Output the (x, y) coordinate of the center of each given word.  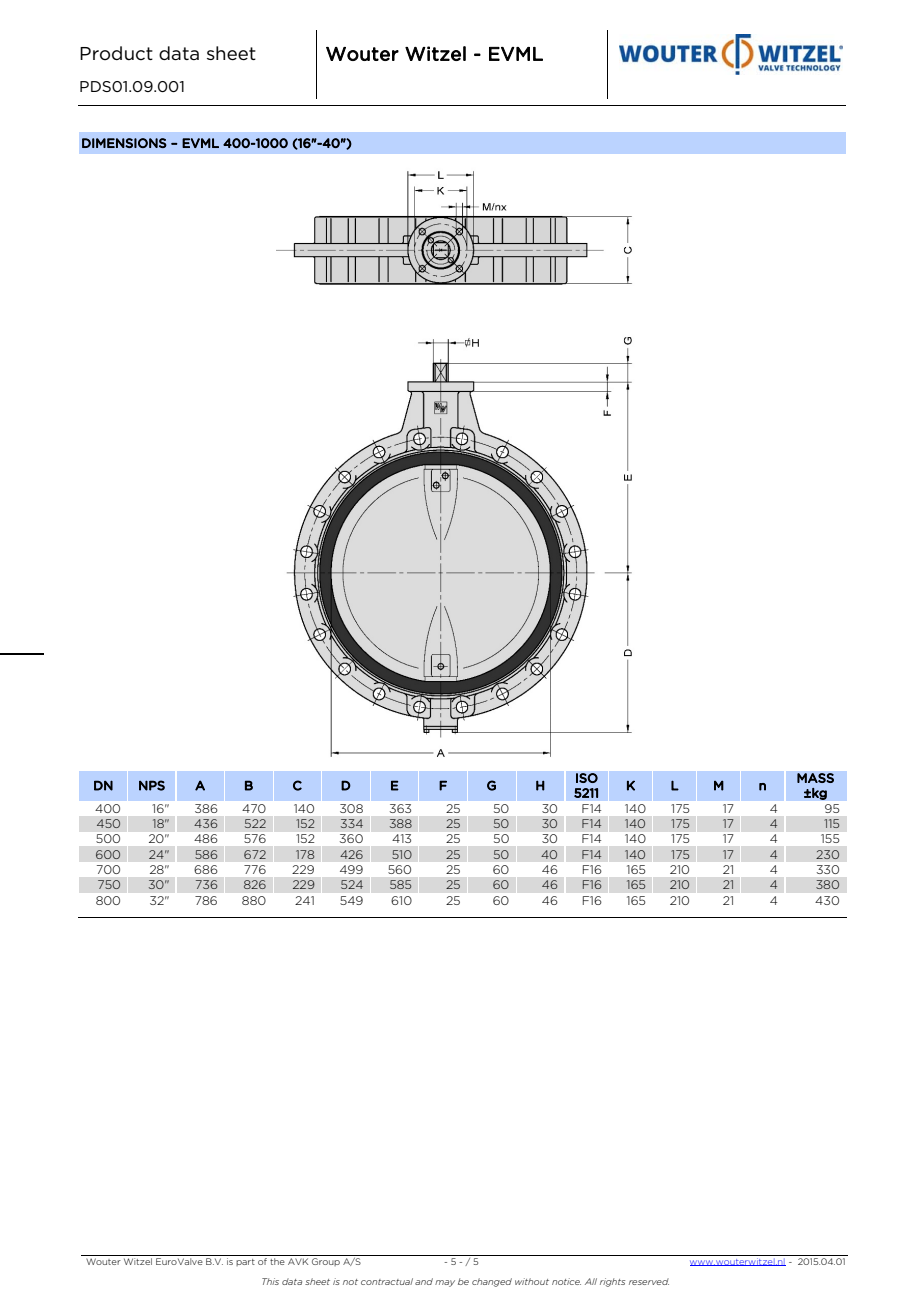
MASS (815, 778)
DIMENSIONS (124, 143)
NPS (152, 785)
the (277, 1261)
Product (116, 53)
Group (326, 1262)
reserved (649, 1281)
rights (612, 1282)
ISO (587, 778)
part (245, 1262)
